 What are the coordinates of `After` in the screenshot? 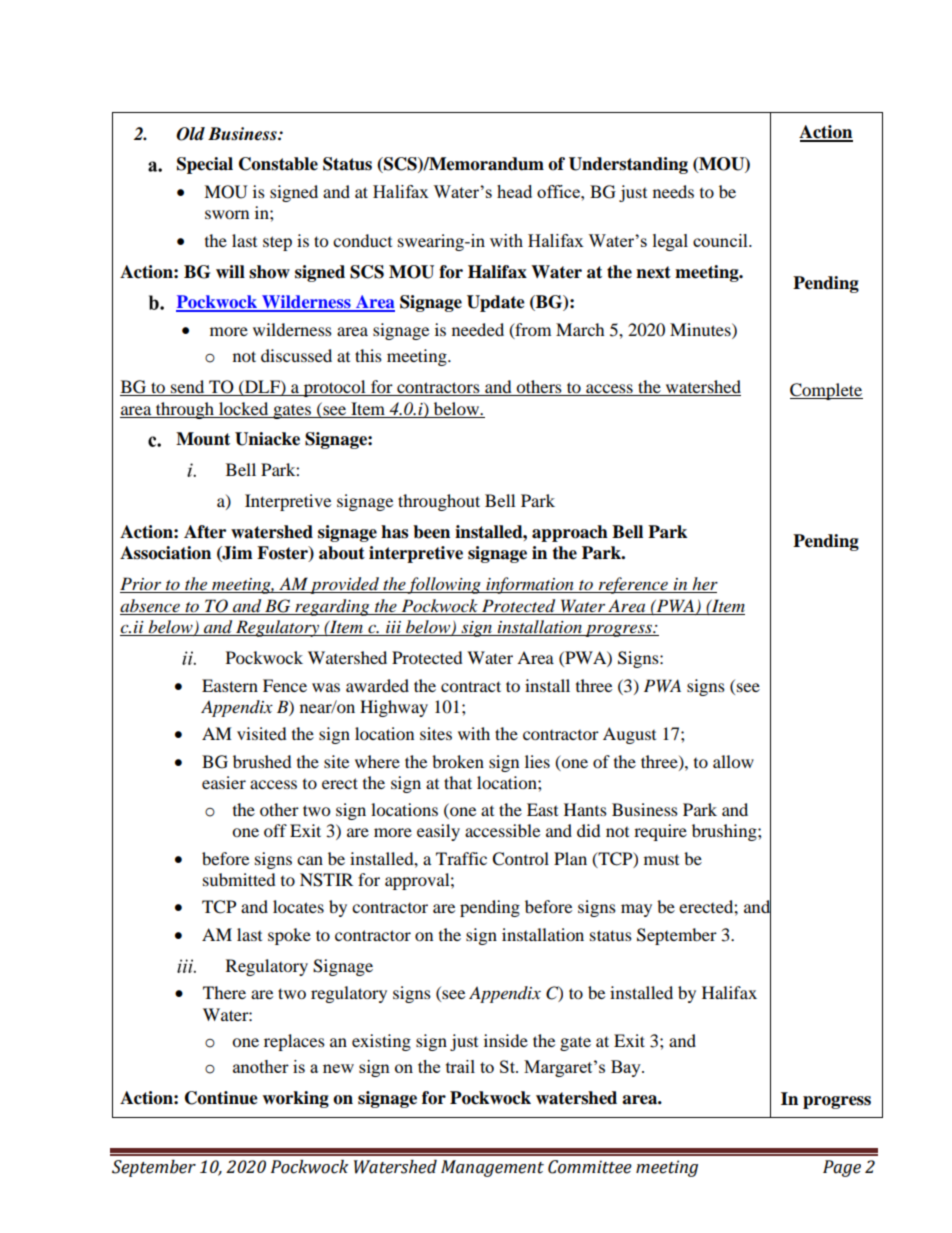 It's located at (205, 532).
